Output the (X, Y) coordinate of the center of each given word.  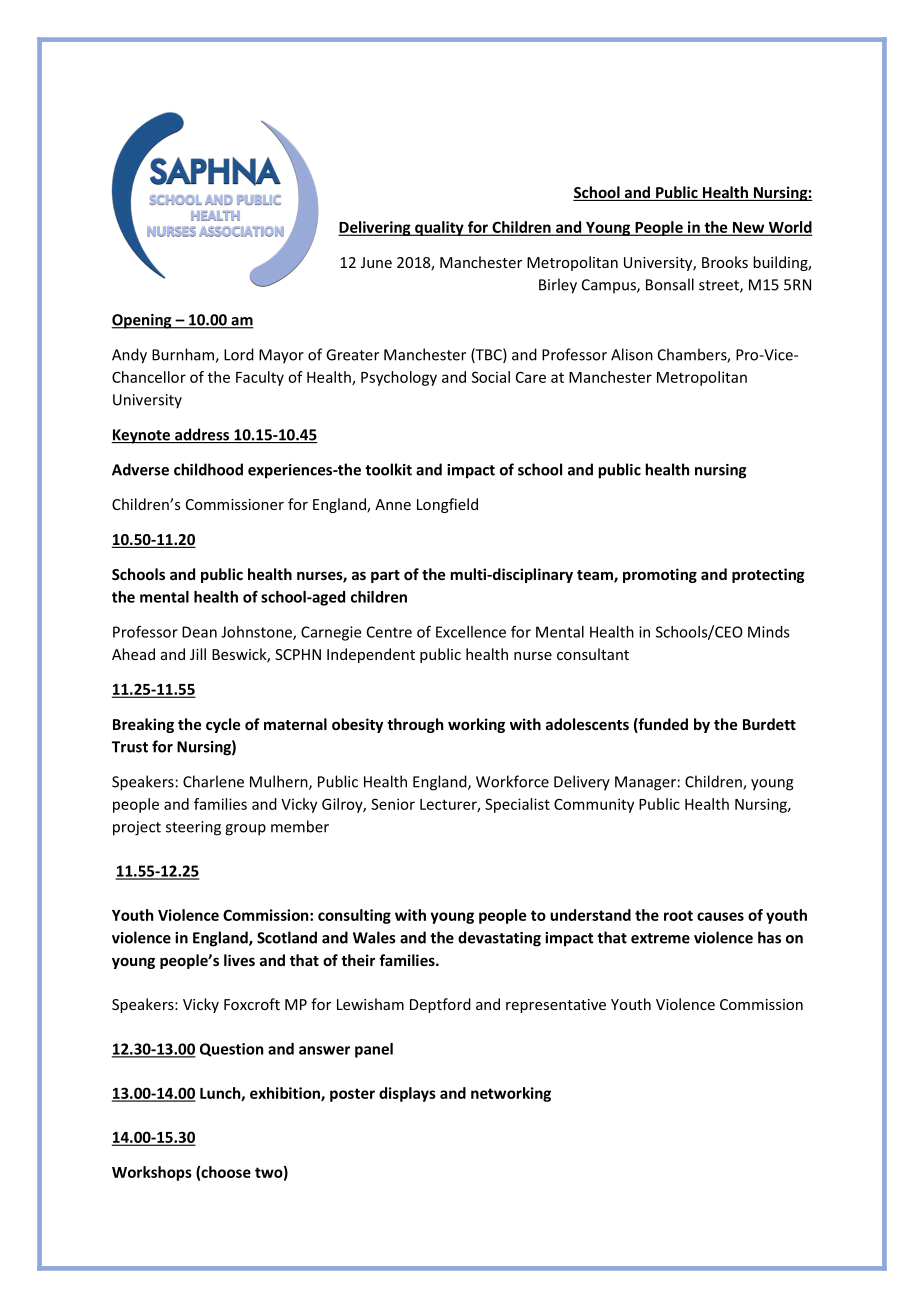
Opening (142, 321)
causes (720, 916)
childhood (208, 469)
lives (239, 960)
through (415, 725)
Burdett (769, 724)
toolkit (388, 469)
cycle (223, 725)
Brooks (725, 262)
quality (439, 228)
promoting (660, 575)
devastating (499, 939)
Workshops (152, 1173)
